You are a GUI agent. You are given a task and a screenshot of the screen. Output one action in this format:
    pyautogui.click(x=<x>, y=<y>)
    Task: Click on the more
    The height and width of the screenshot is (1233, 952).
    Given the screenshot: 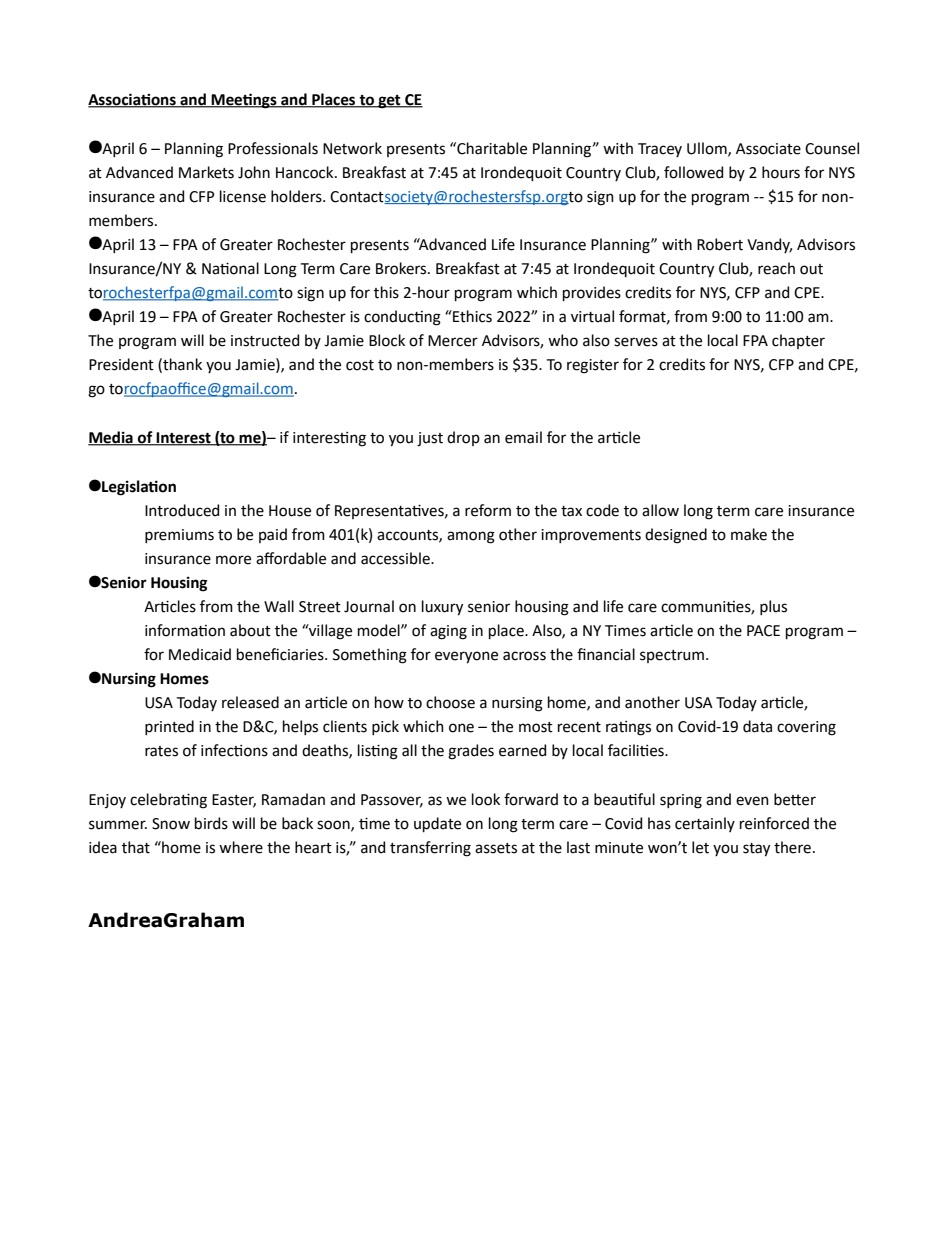 What is the action you would take?
    pyautogui.click(x=233, y=560)
